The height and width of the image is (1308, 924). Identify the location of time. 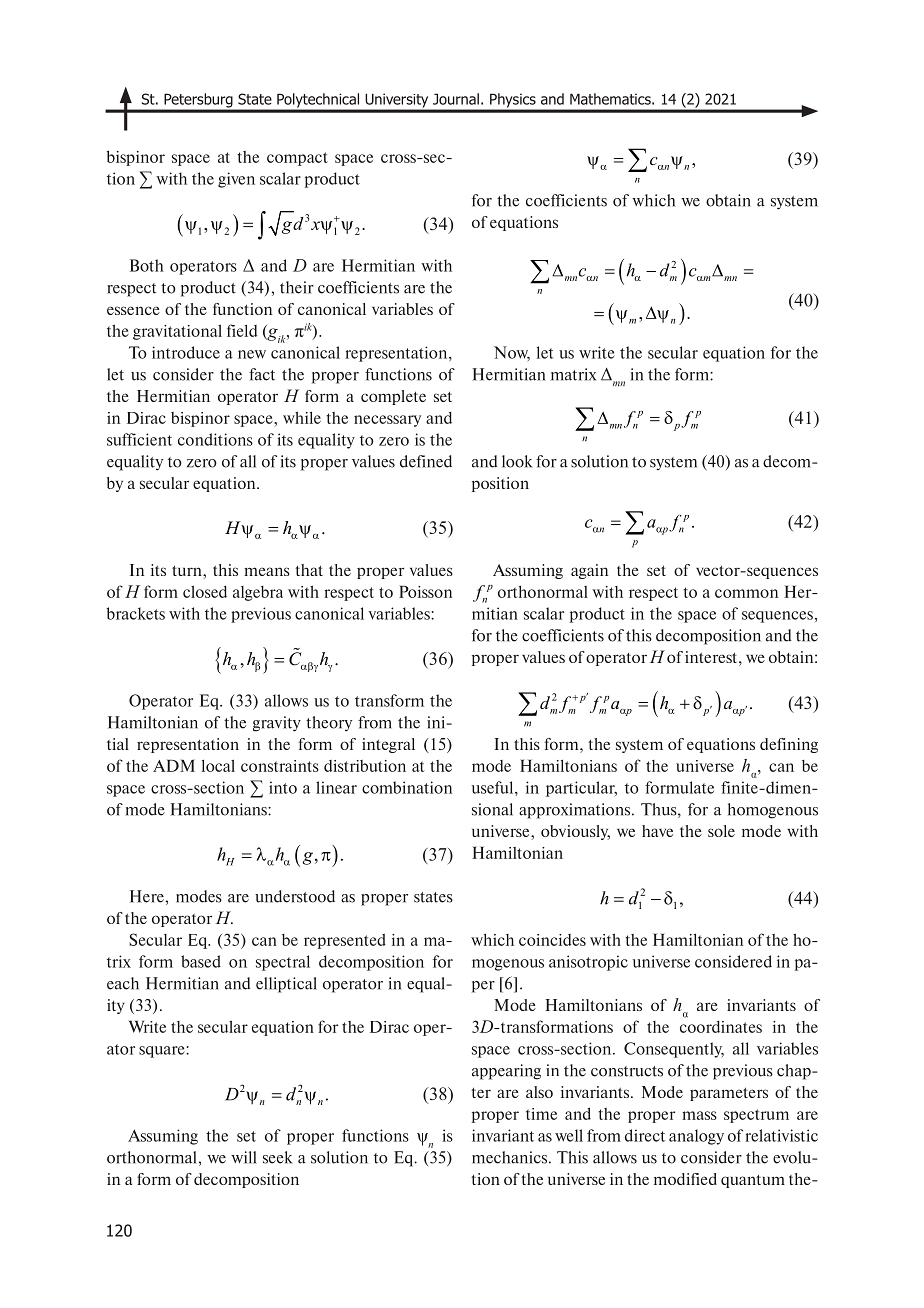
(541, 1114).
